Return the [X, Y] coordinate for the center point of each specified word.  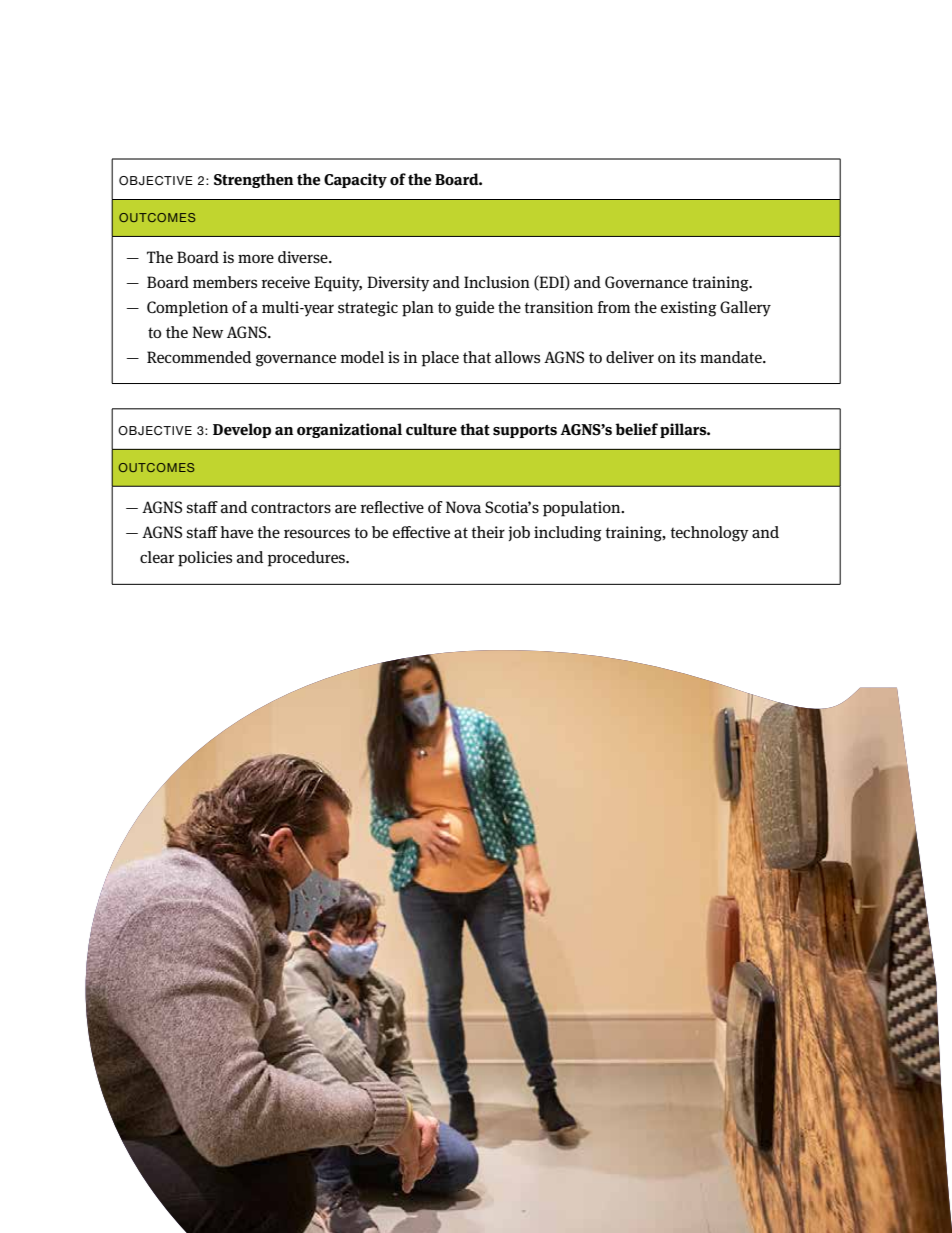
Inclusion [497, 282]
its [687, 357]
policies [205, 559]
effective [421, 532]
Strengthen [253, 180]
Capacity [355, 180]
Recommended [199, 357]
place [440, 359]
